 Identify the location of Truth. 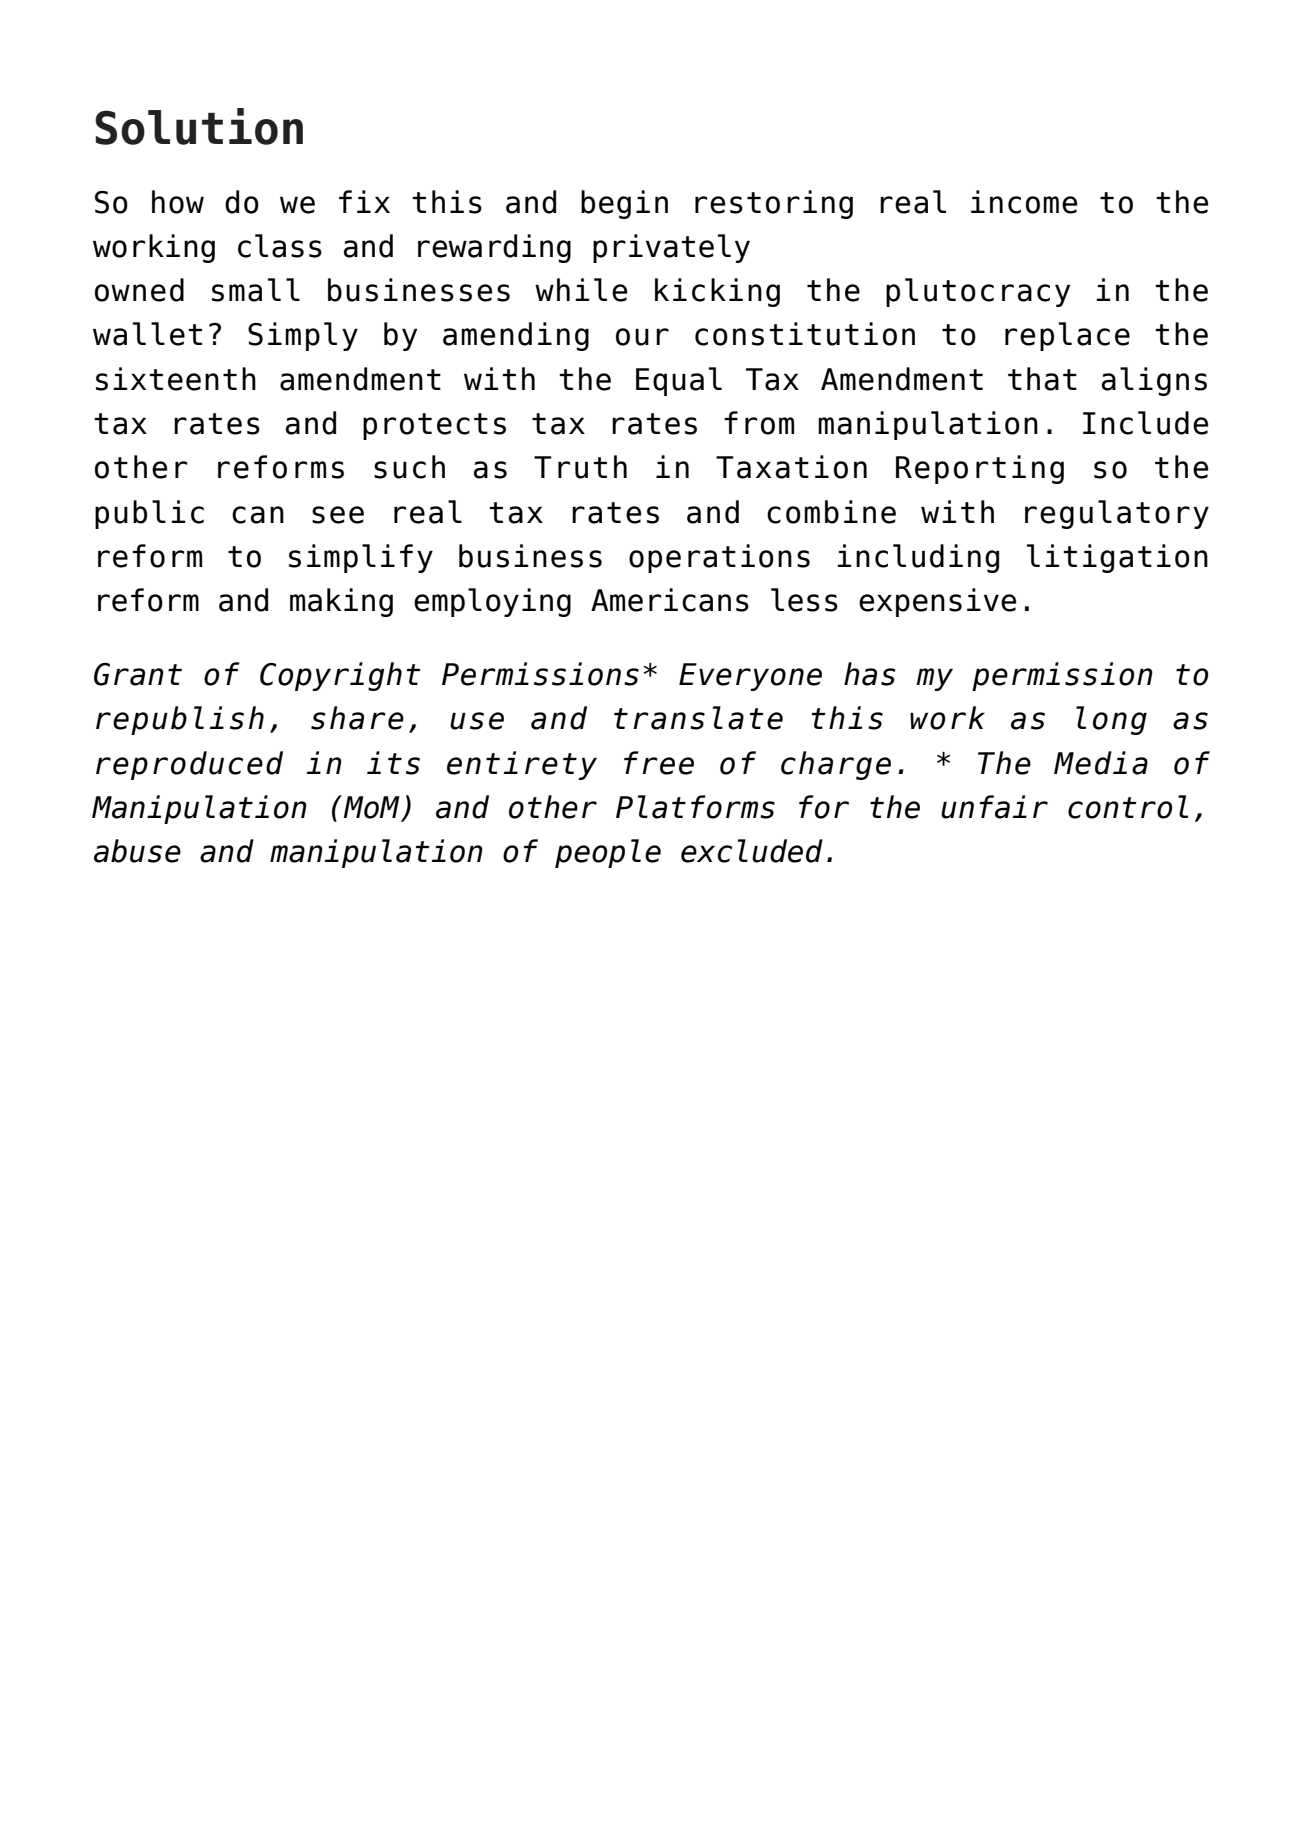
(580, 467).
